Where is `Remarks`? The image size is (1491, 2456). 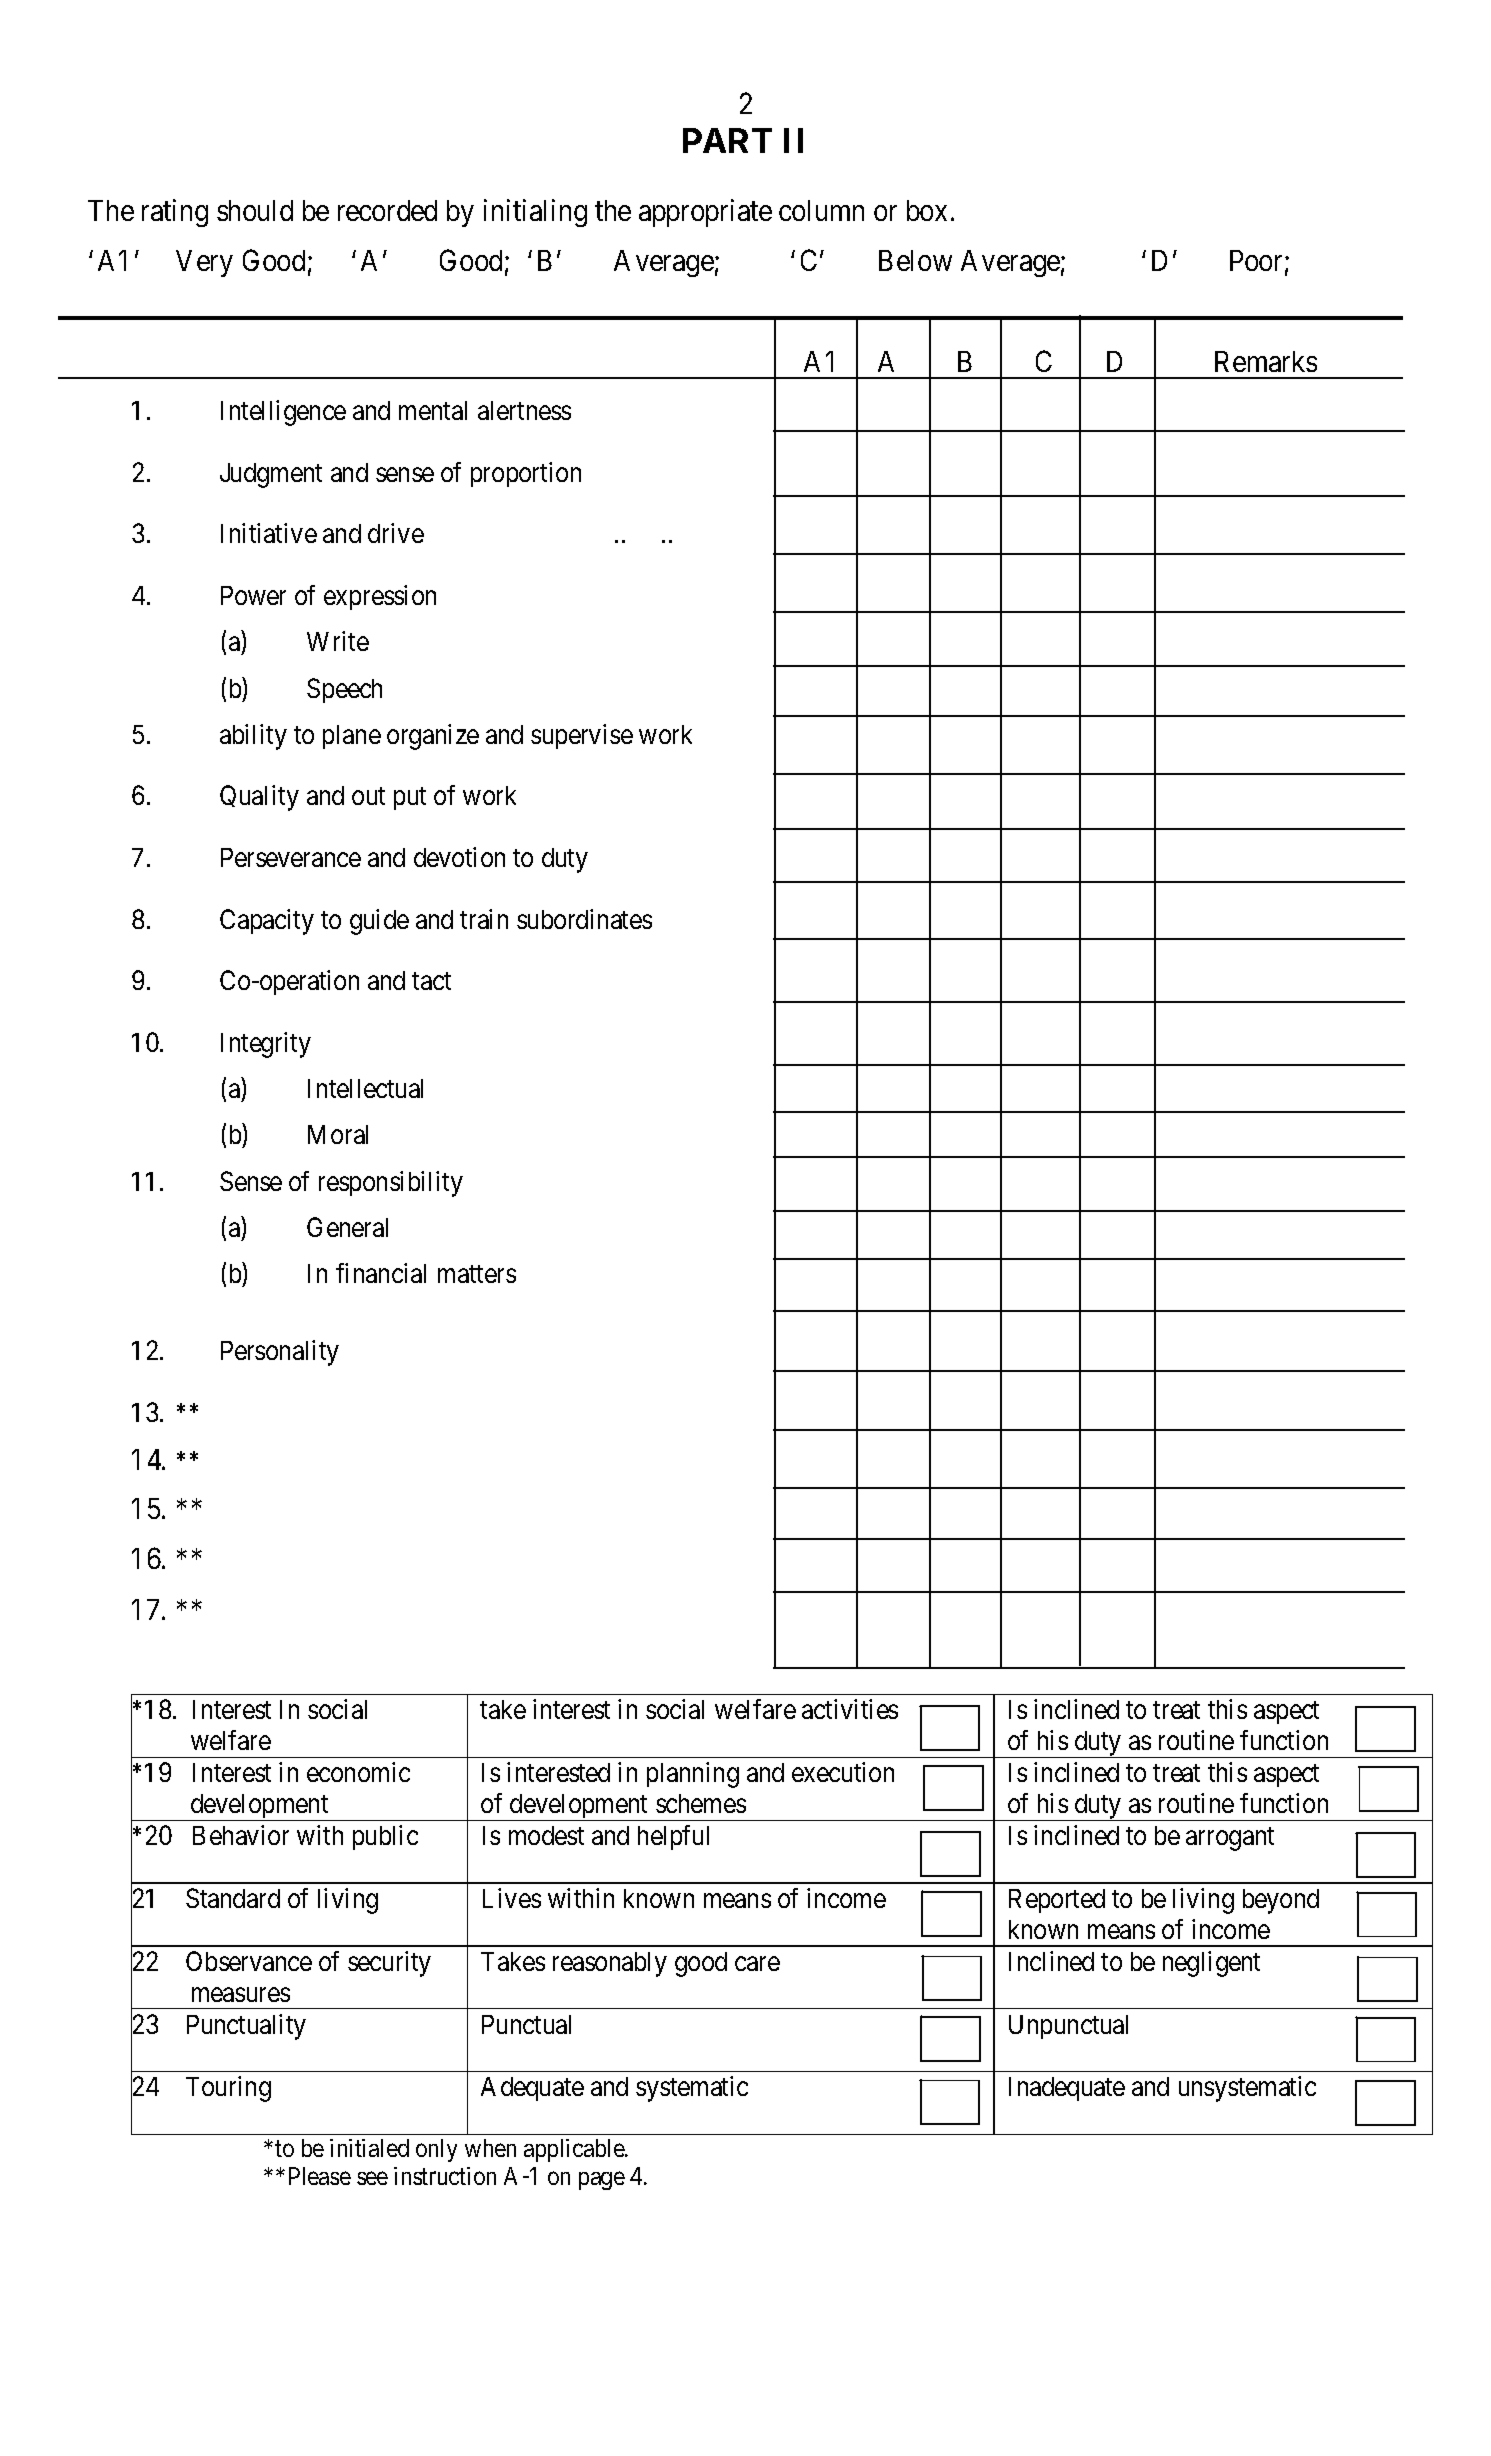
Remarks is located at coordinates (1266, 361).
